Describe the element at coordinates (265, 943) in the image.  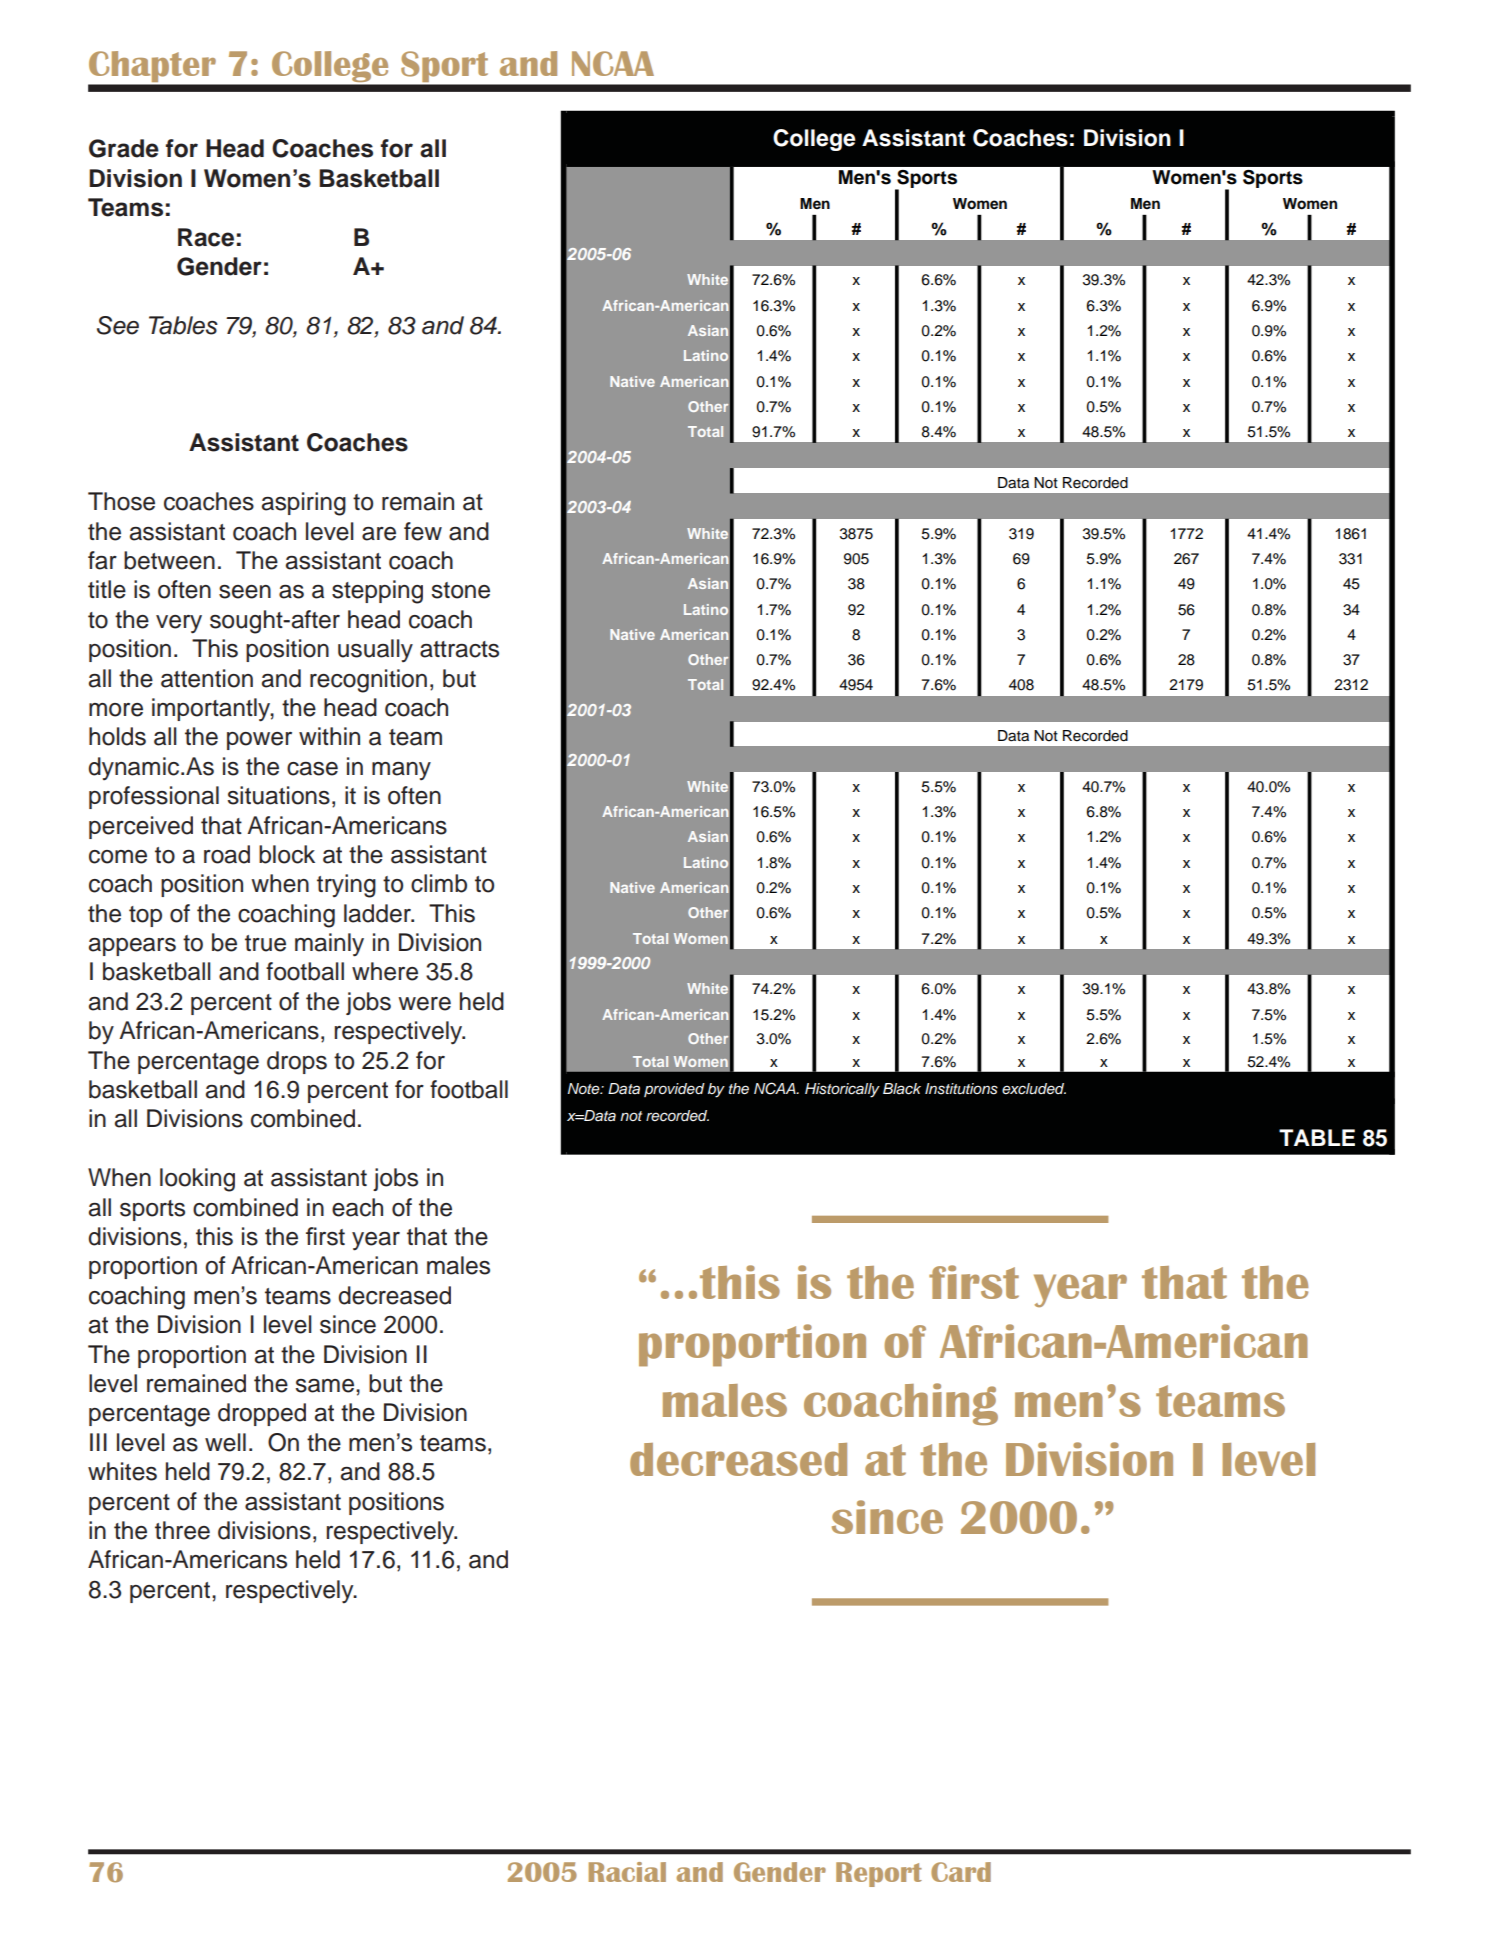
I see `true` at that location.
